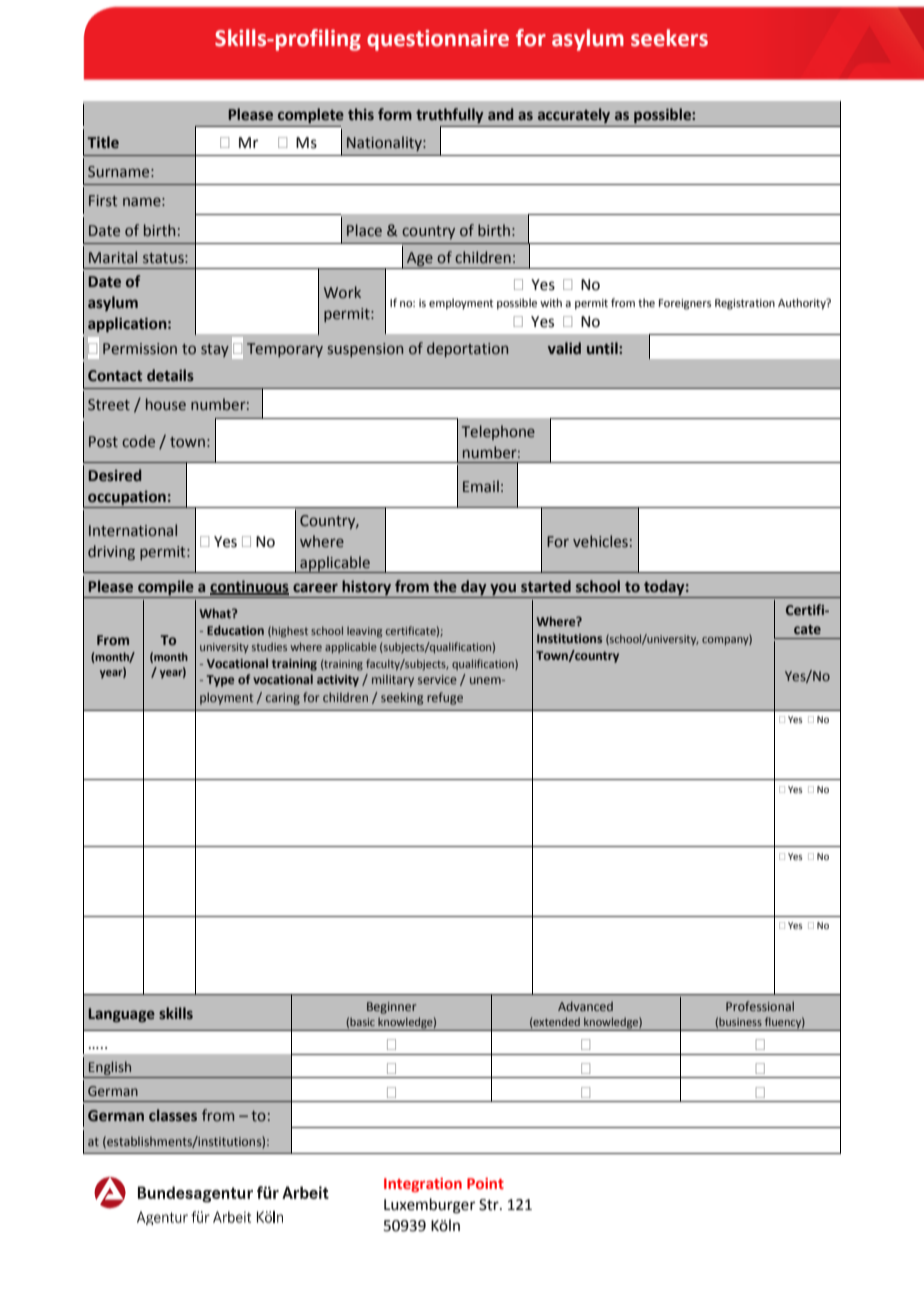  What do you see at coordinates (367, 589) in the document?
I see `history` at bounding box center [367, 589].
